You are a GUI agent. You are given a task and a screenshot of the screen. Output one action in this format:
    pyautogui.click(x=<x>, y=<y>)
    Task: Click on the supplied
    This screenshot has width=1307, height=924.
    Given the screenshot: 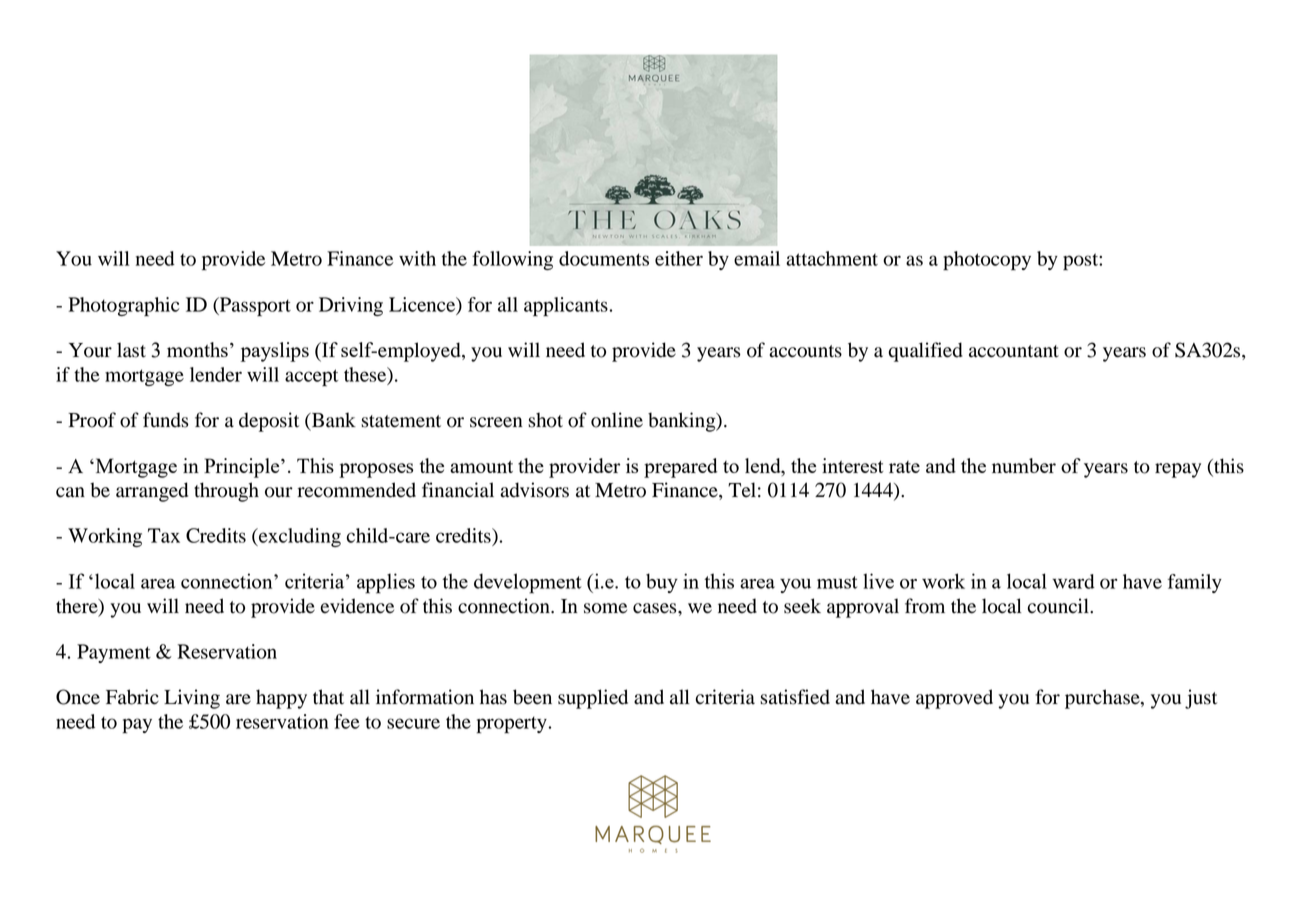 What is the action you would take?
    pyautogui.click(x=593, y=699)
